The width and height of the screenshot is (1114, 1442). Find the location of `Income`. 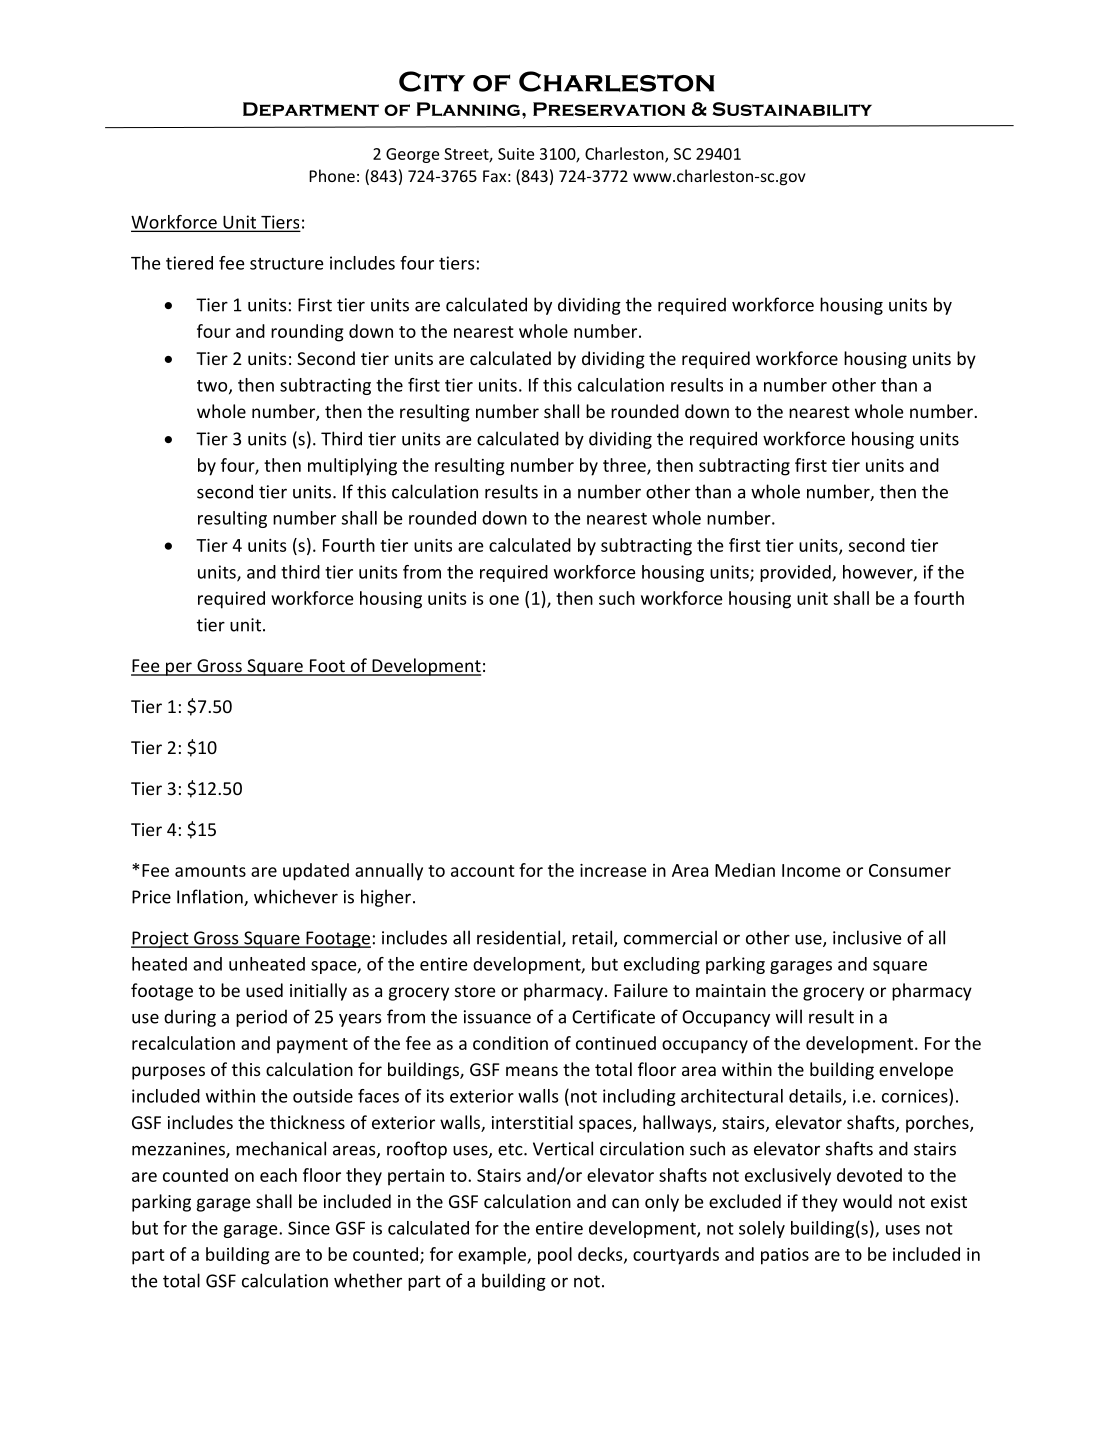

Income is located at coordinates (811, 870).
